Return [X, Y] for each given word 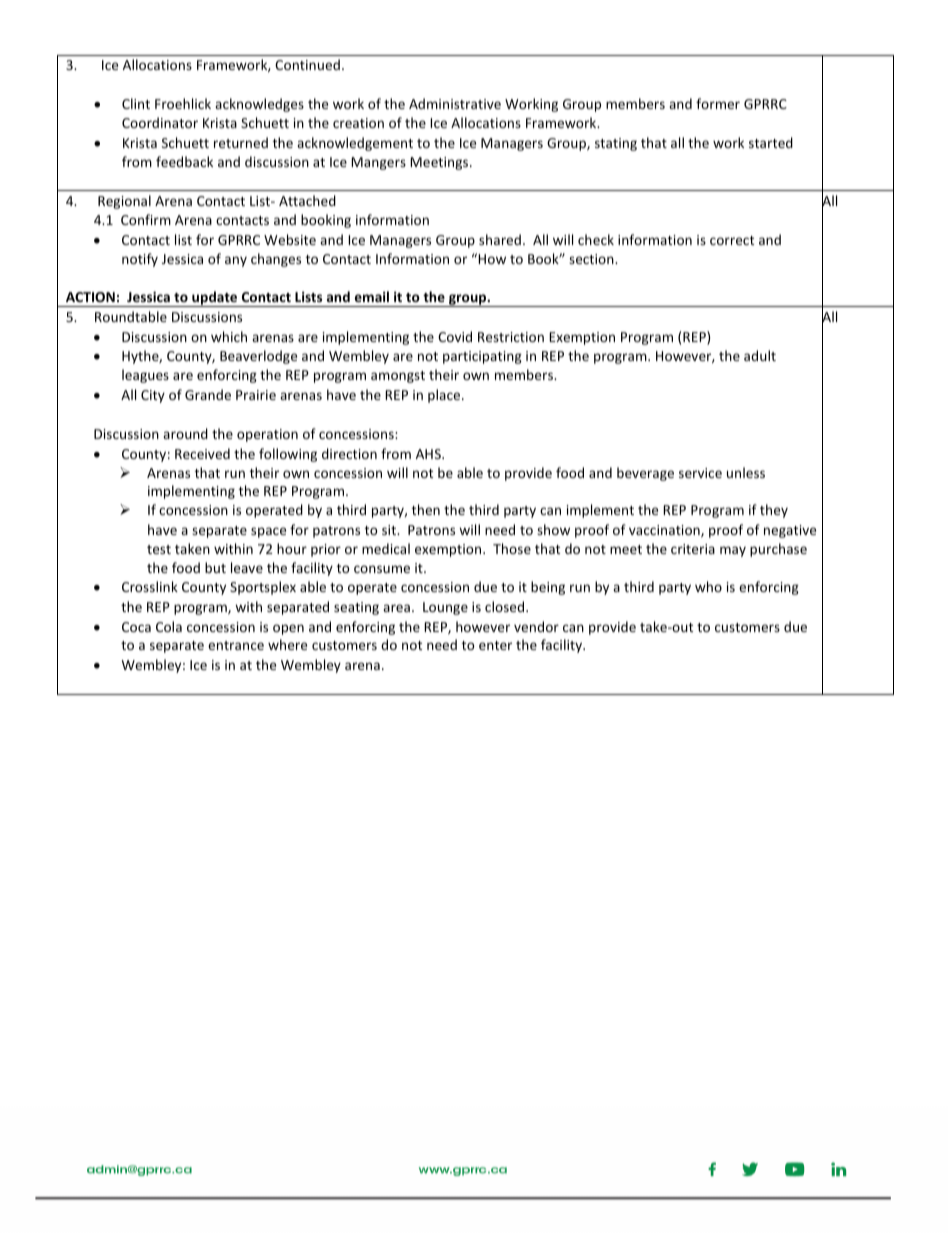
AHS [429, 454]
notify [140, 260]
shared [500, 239]
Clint [136, 103]
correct [732, 240]
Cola [169, 626]
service [700, 473]
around [185, 433]
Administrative [455, 103]
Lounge [445, 608]
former [718, 103]
